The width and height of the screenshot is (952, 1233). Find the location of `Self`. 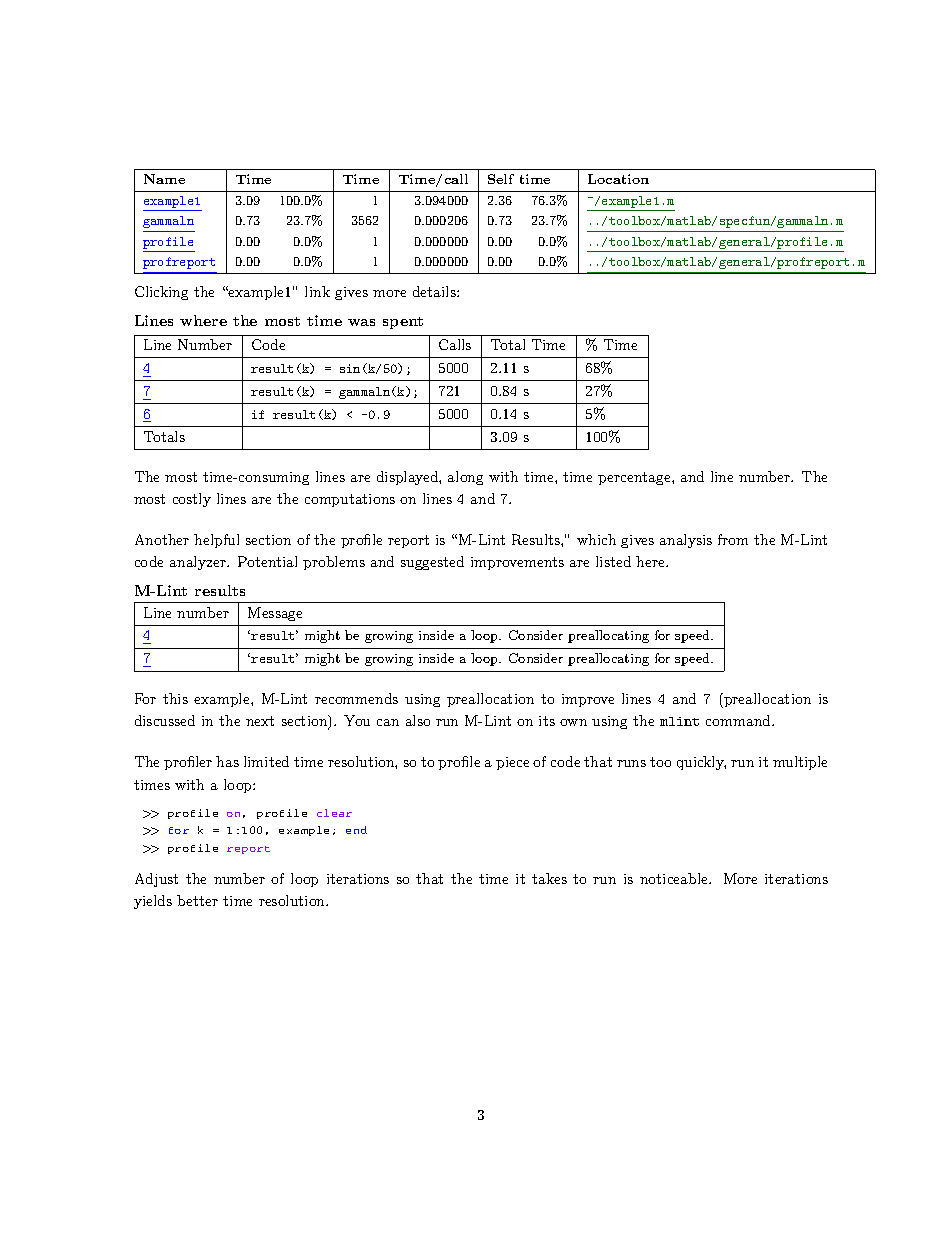

Self is located at coordinates (501, 179).
